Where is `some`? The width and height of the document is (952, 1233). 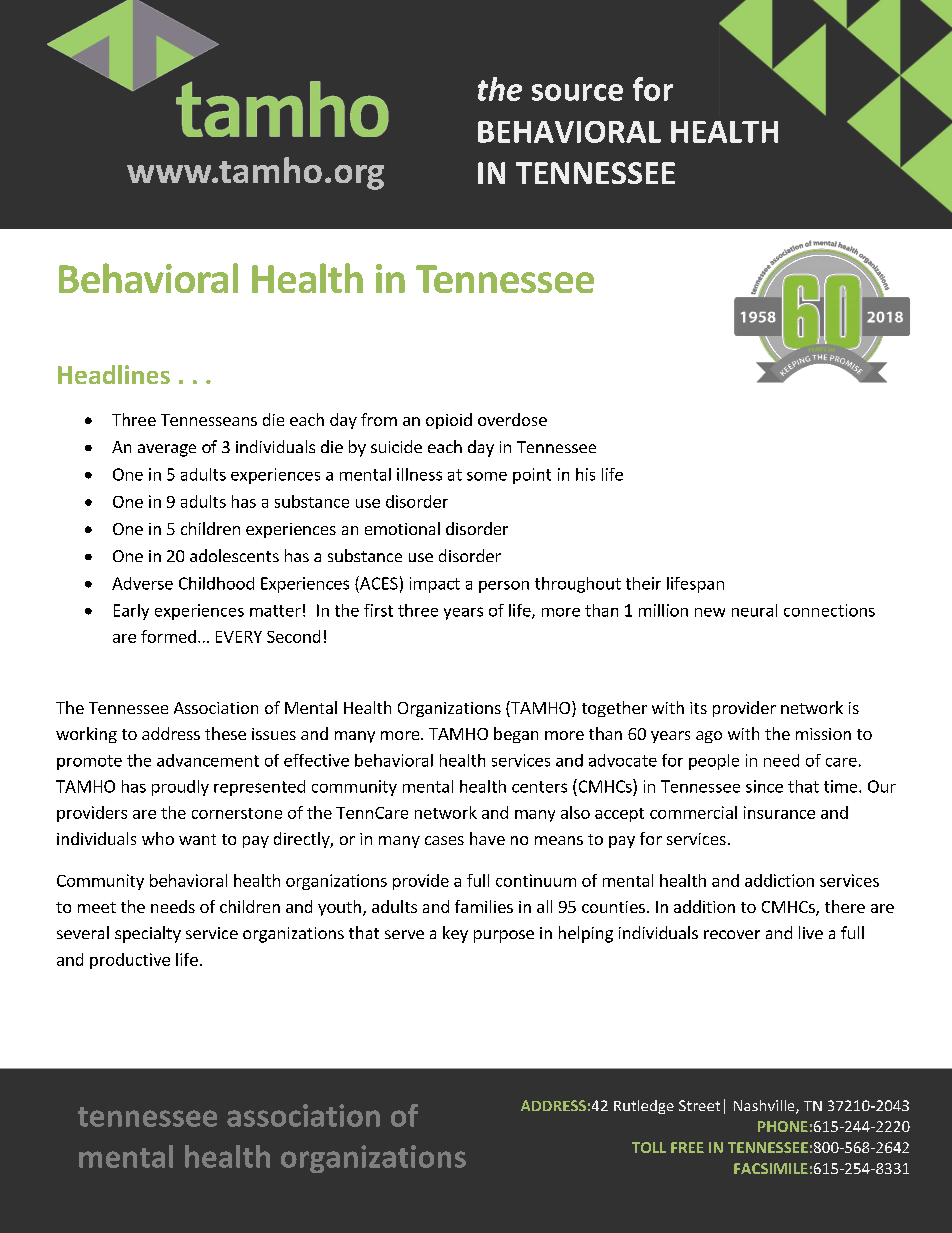
some is located at coordinates (487, 476).
